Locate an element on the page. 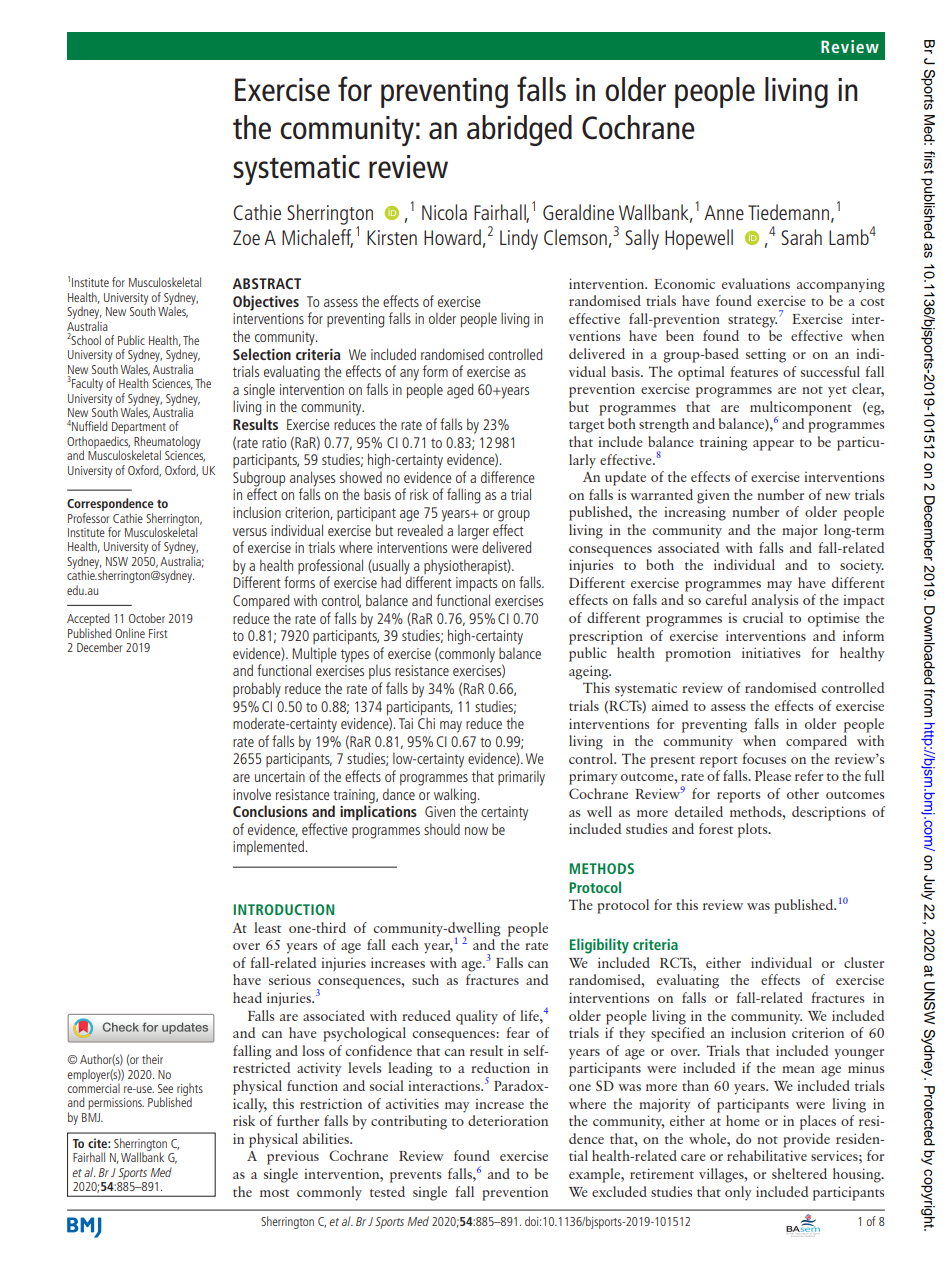  aged is located at coordinates (460, 391).
